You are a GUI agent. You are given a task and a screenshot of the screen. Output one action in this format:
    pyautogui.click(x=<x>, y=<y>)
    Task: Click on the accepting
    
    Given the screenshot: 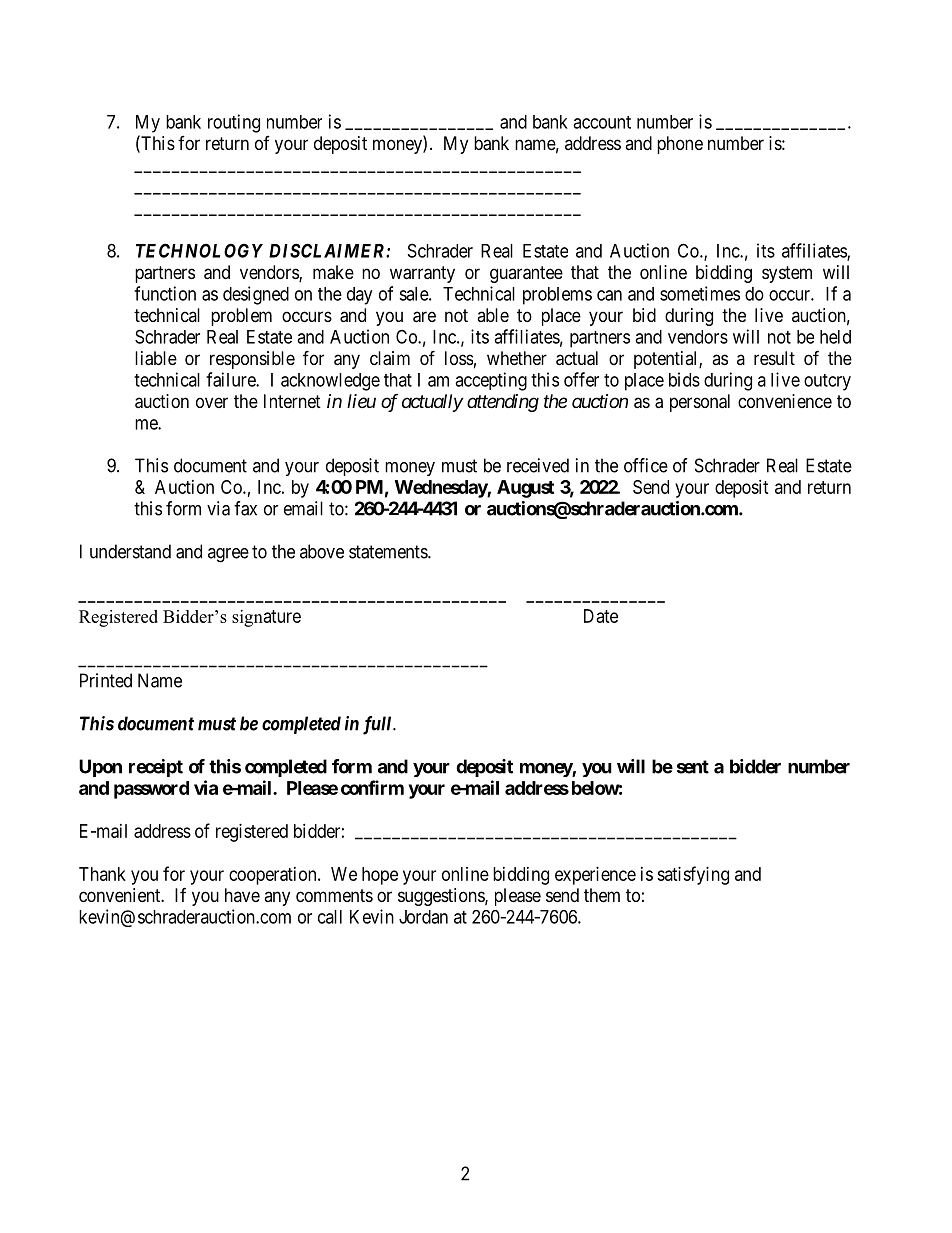 What is the action you would take?
    pyautogui.click(x=491, y=381)
